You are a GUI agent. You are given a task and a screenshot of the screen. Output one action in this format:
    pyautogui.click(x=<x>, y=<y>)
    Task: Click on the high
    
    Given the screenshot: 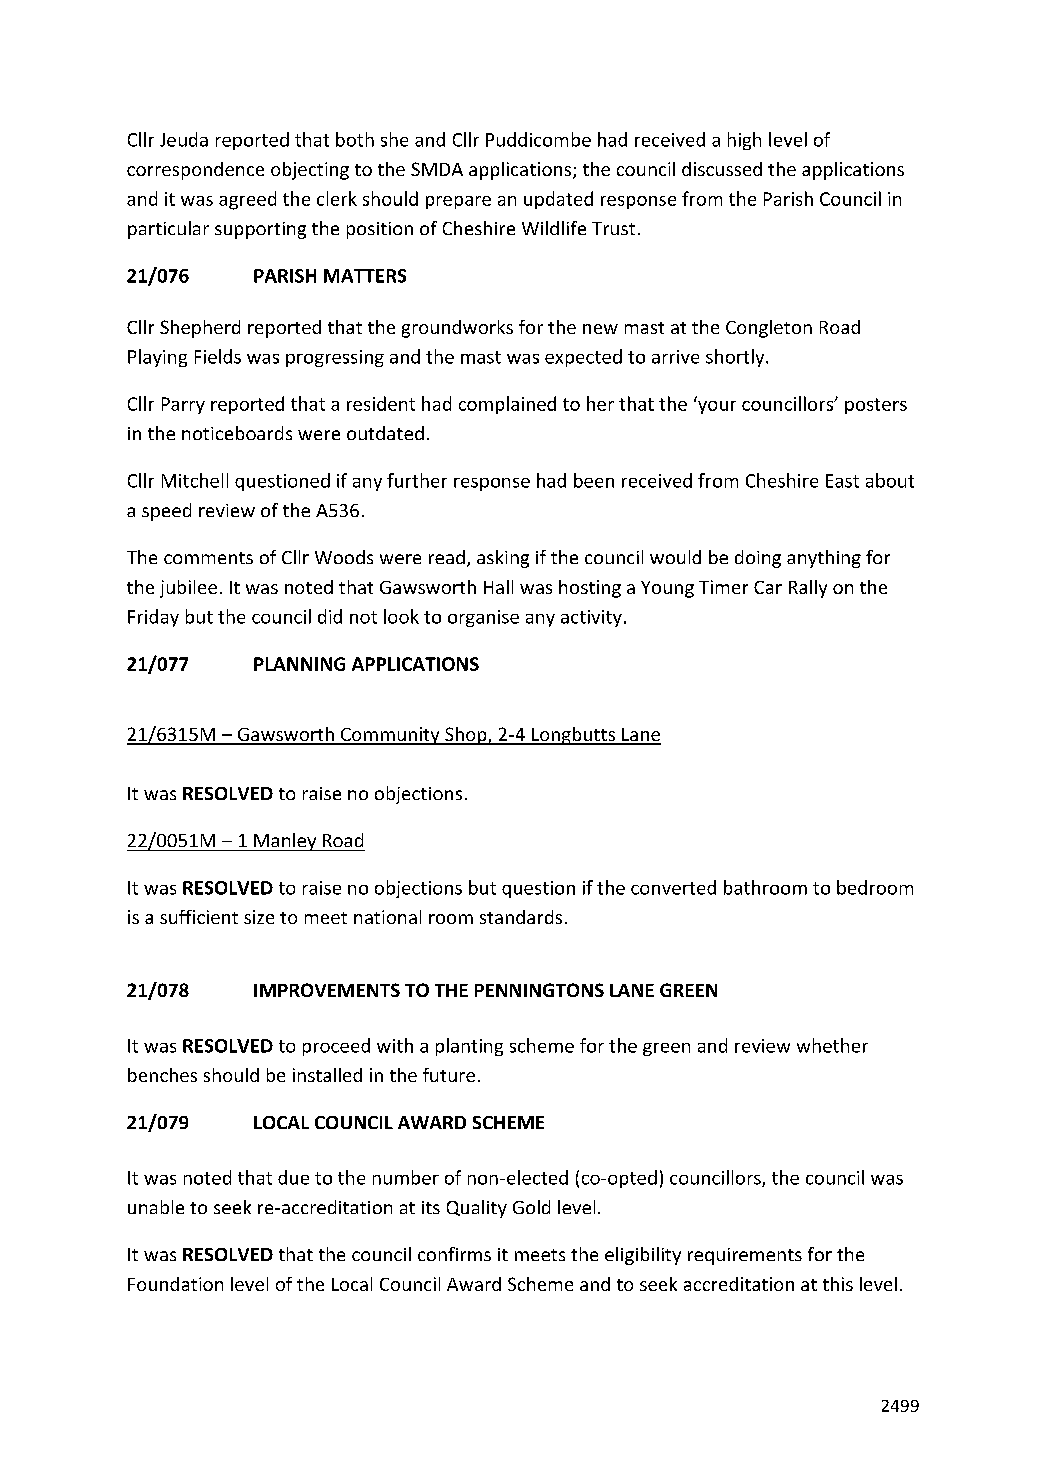 What is the action you would take?
    pyautogui.click(x=744, y=141)
